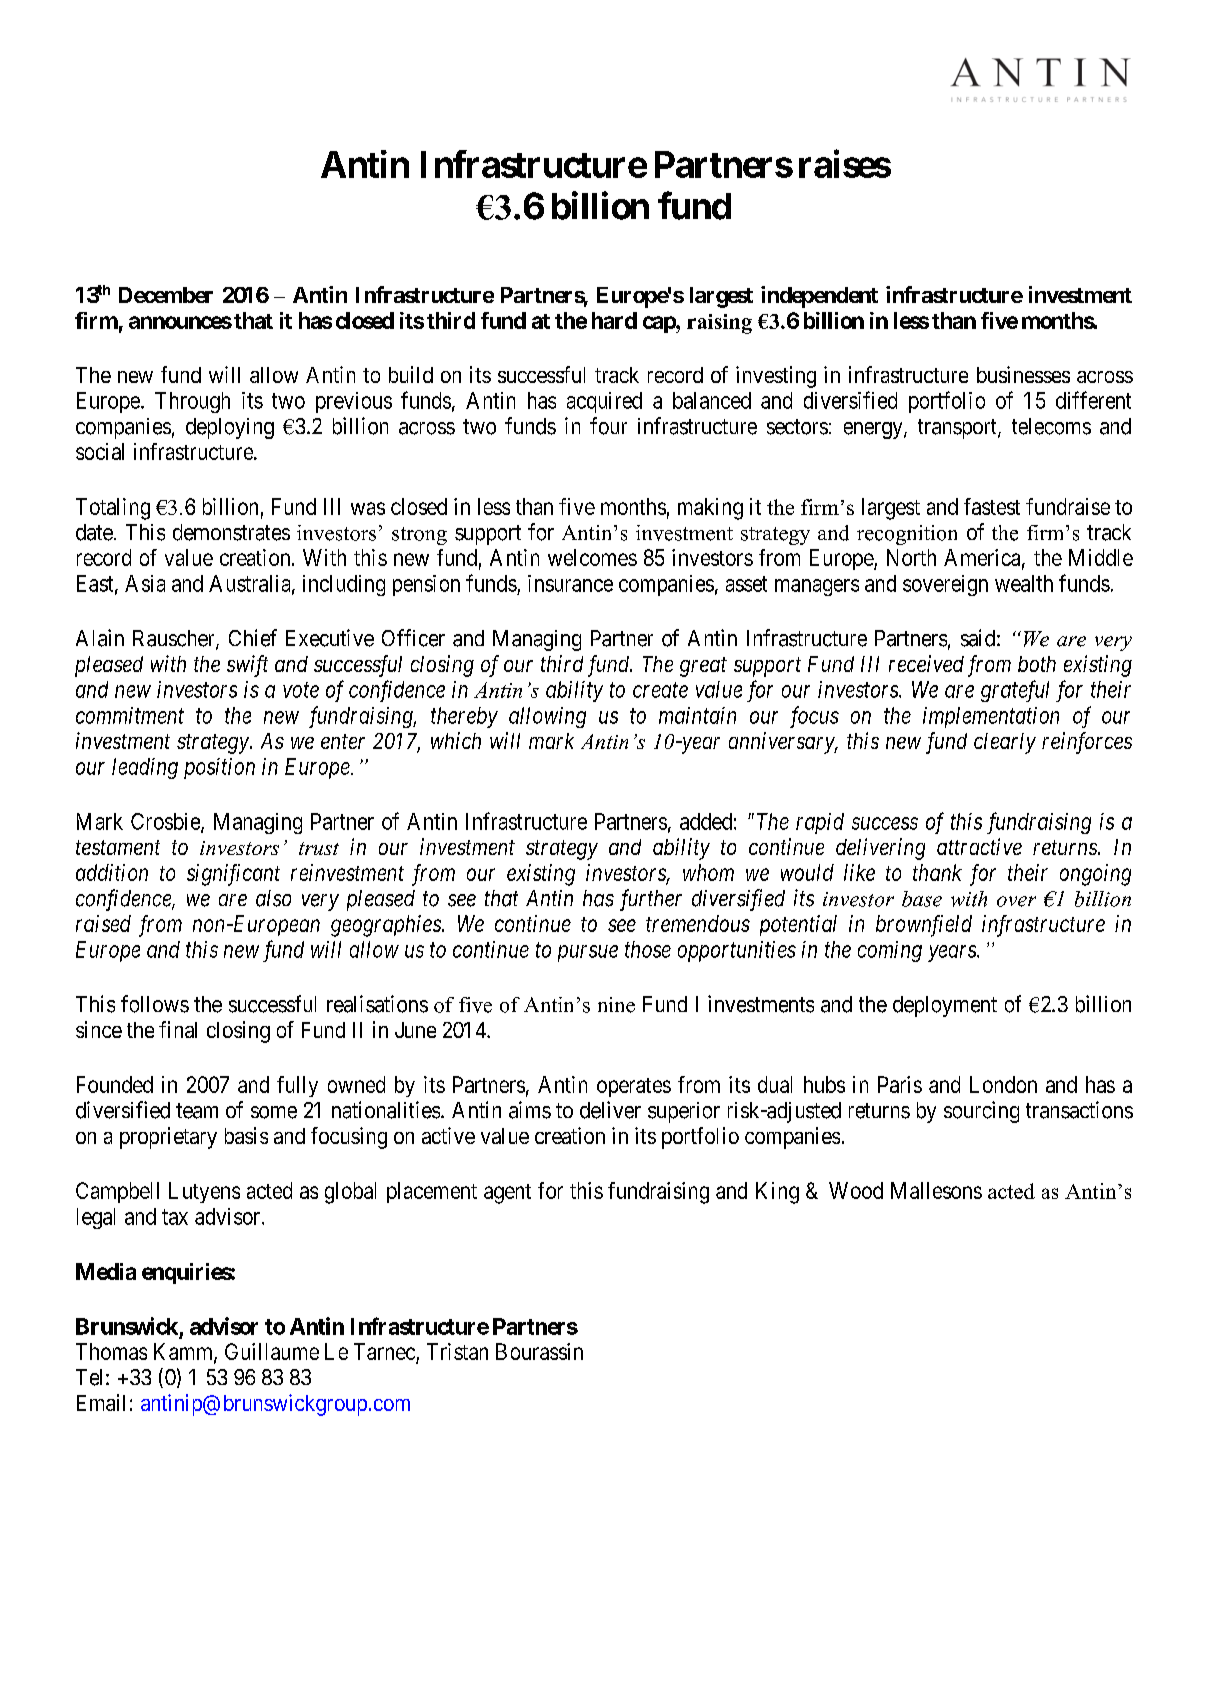  I want to click on base, so click(922, 899).
